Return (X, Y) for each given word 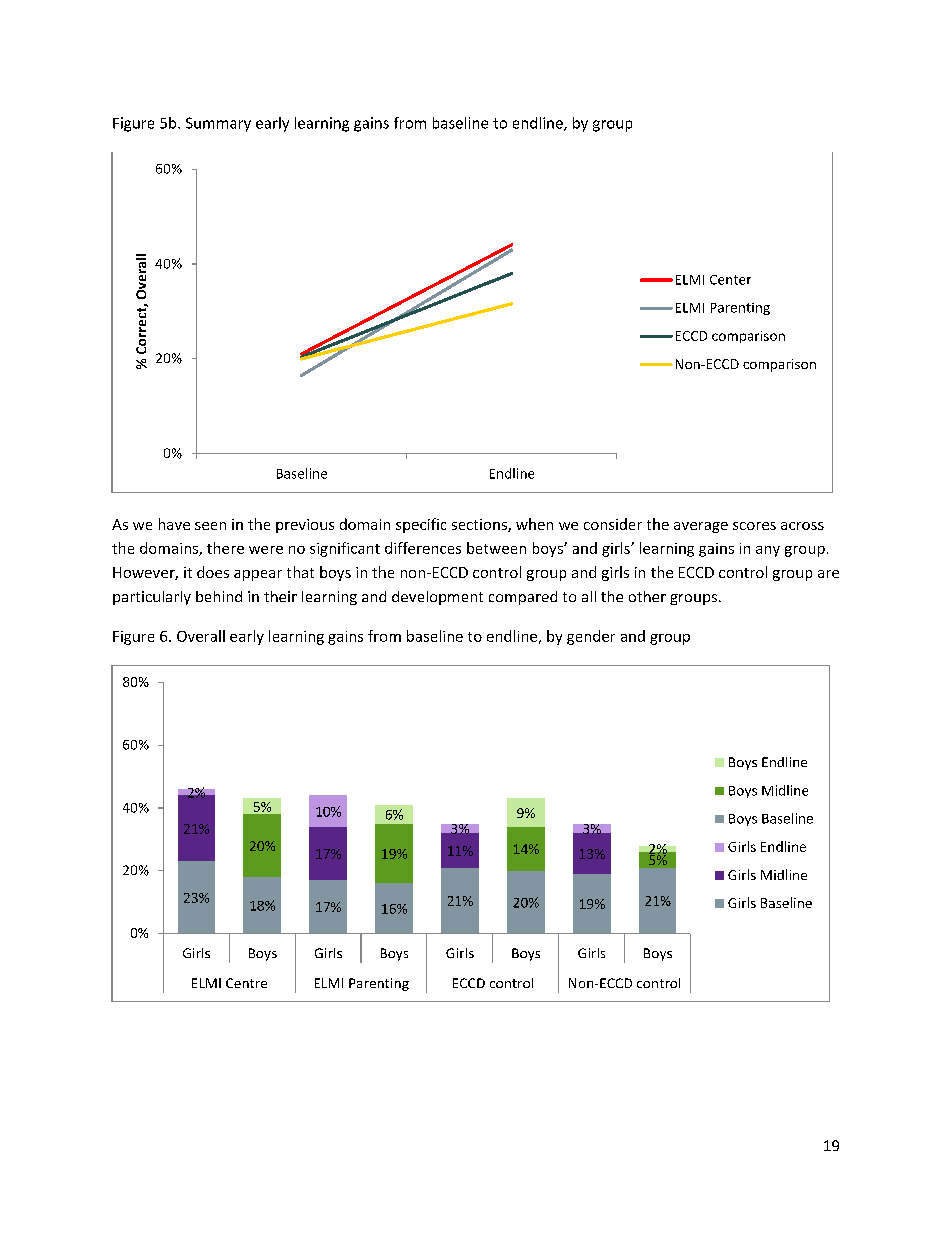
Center (730, 280)
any (768, 551)
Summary (218, 124)
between (496, 548)
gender (591, 637)
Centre (246, 983)
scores (754, 526)
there (225, 548)
